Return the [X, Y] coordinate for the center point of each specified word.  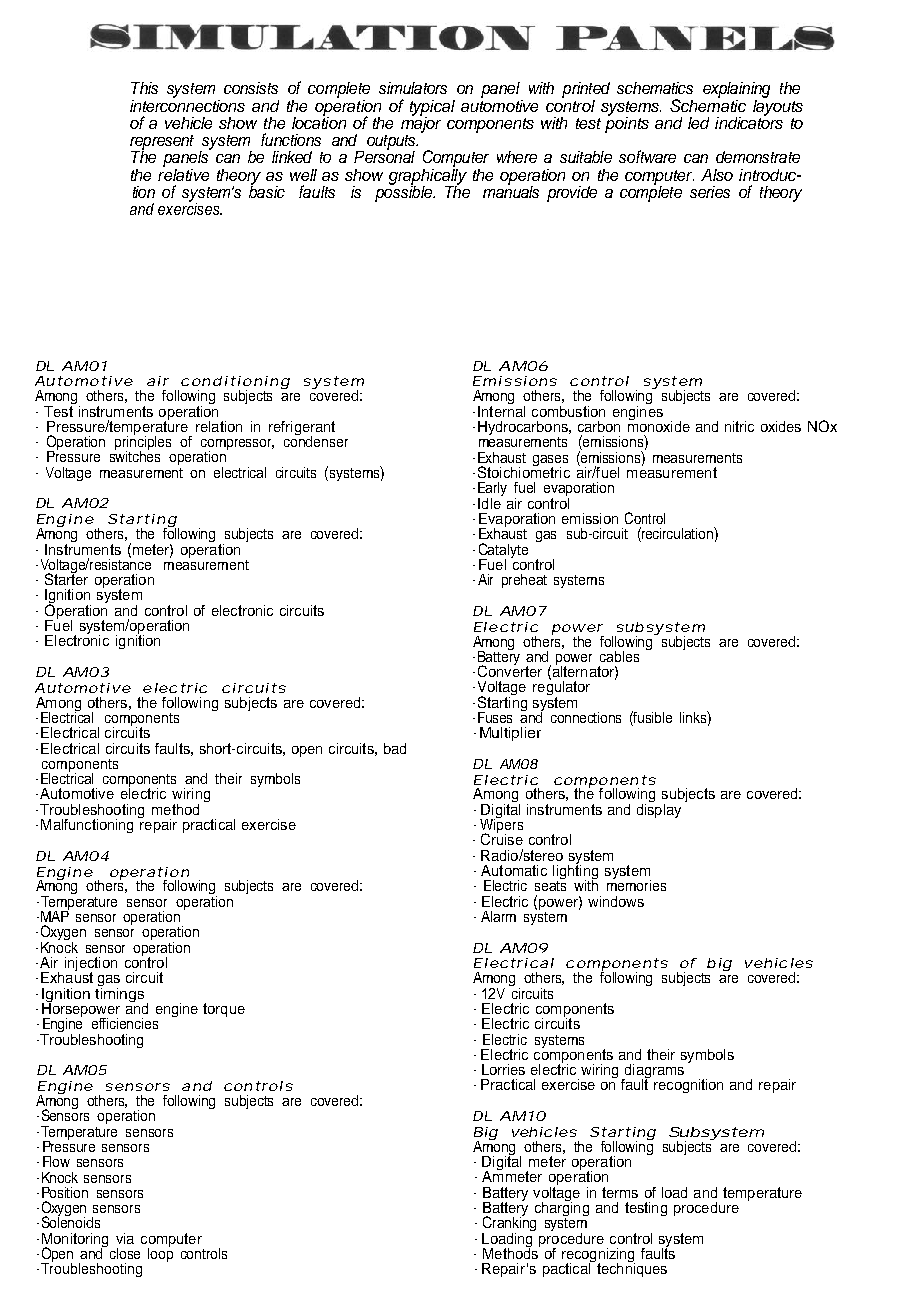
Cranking [509, 1224]
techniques [631, 1268]
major [421, 123]
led [698, 123]
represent [162, 143]
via [125, 1238]
